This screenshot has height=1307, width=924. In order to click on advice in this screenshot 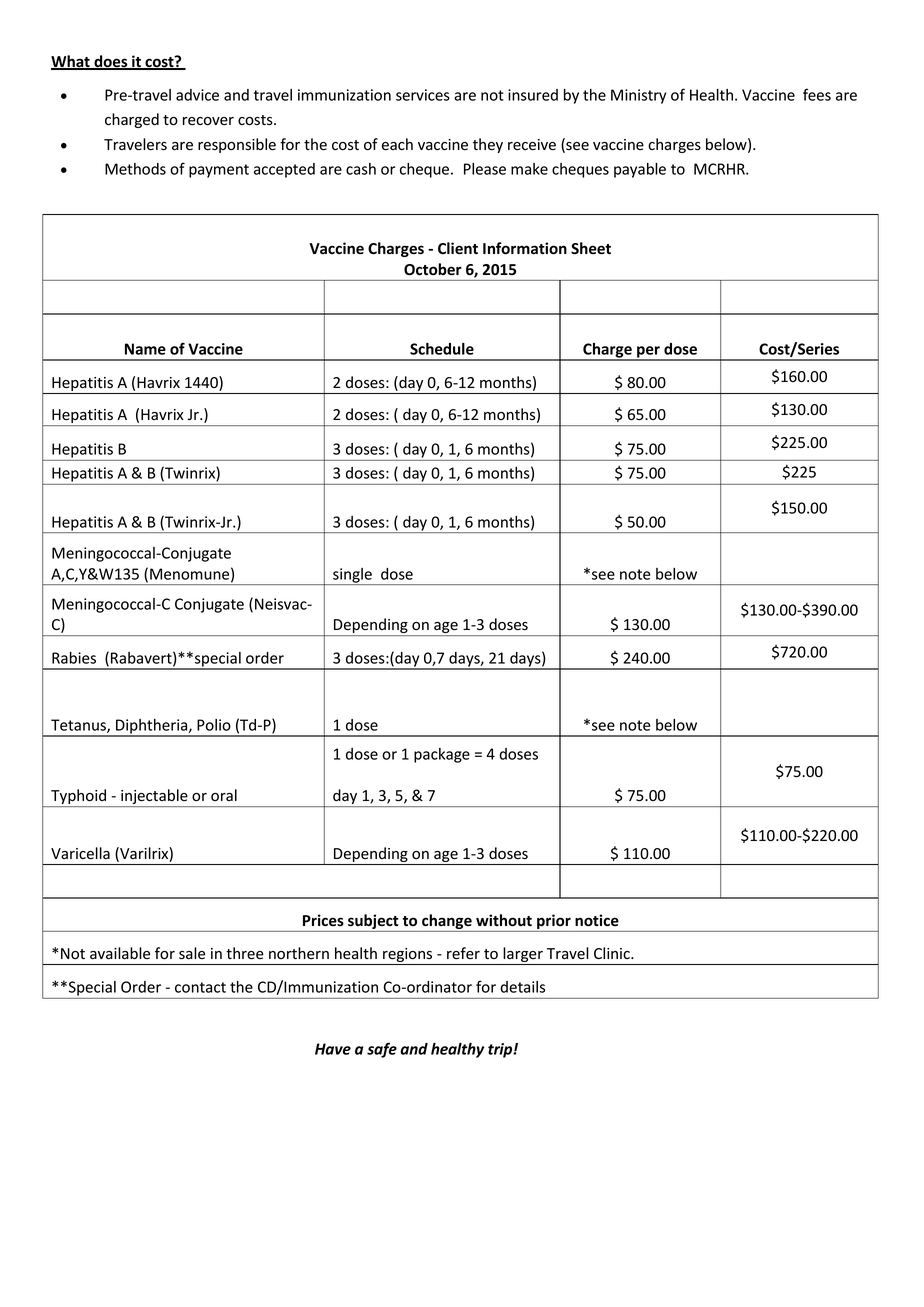, I will do `click(197, 95)`.
